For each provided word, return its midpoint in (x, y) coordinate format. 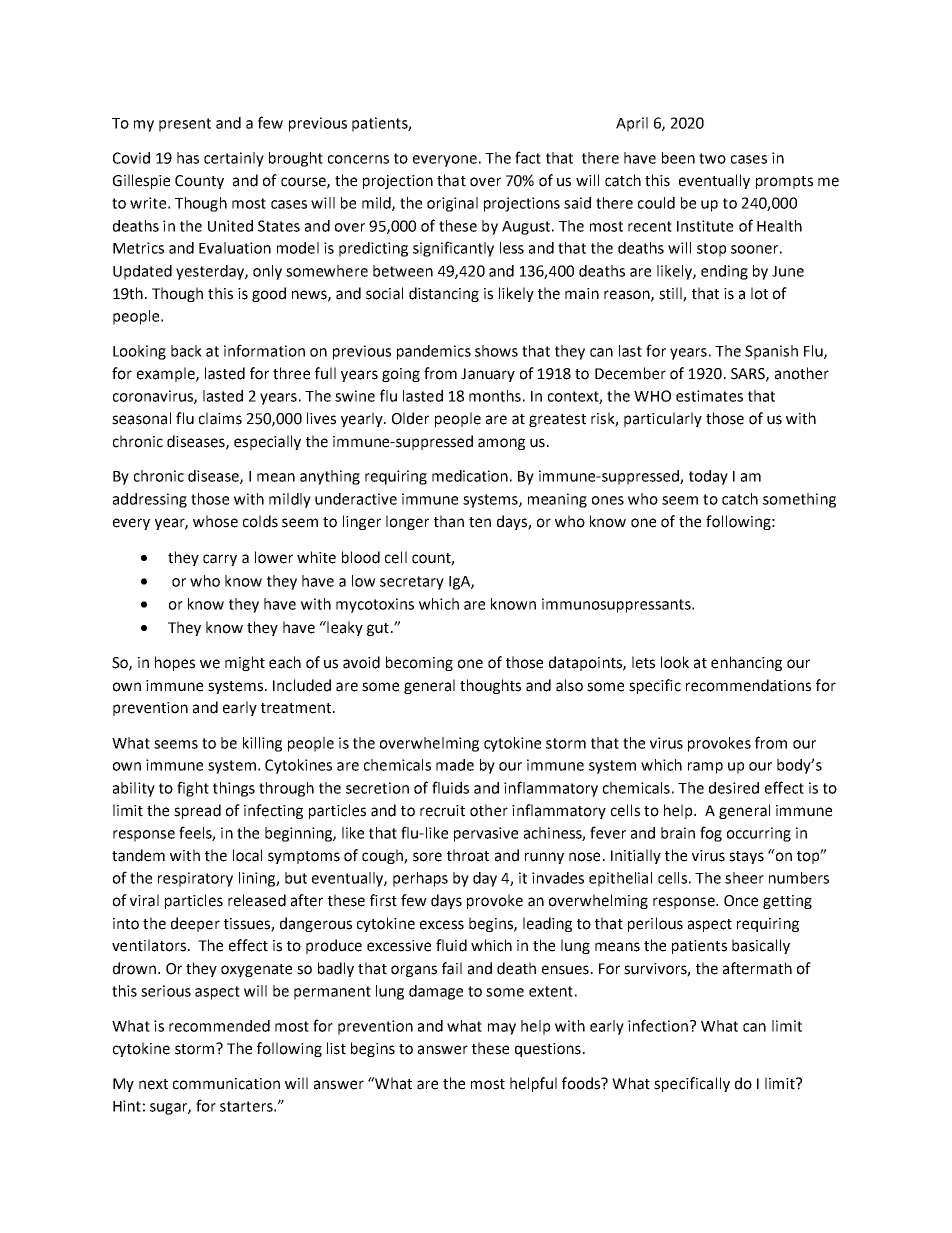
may (502, 1029)
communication (226, 1084)
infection (658, 1025)
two (712, 158)
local (247, 855)
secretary (412, 583)
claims (220, 418)
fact (528, 157)
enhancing (746, 663)
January (488, 375)
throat (468, 855)
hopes (175, 663)
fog (711, 834)
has (188, 158)
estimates (709, 396)
